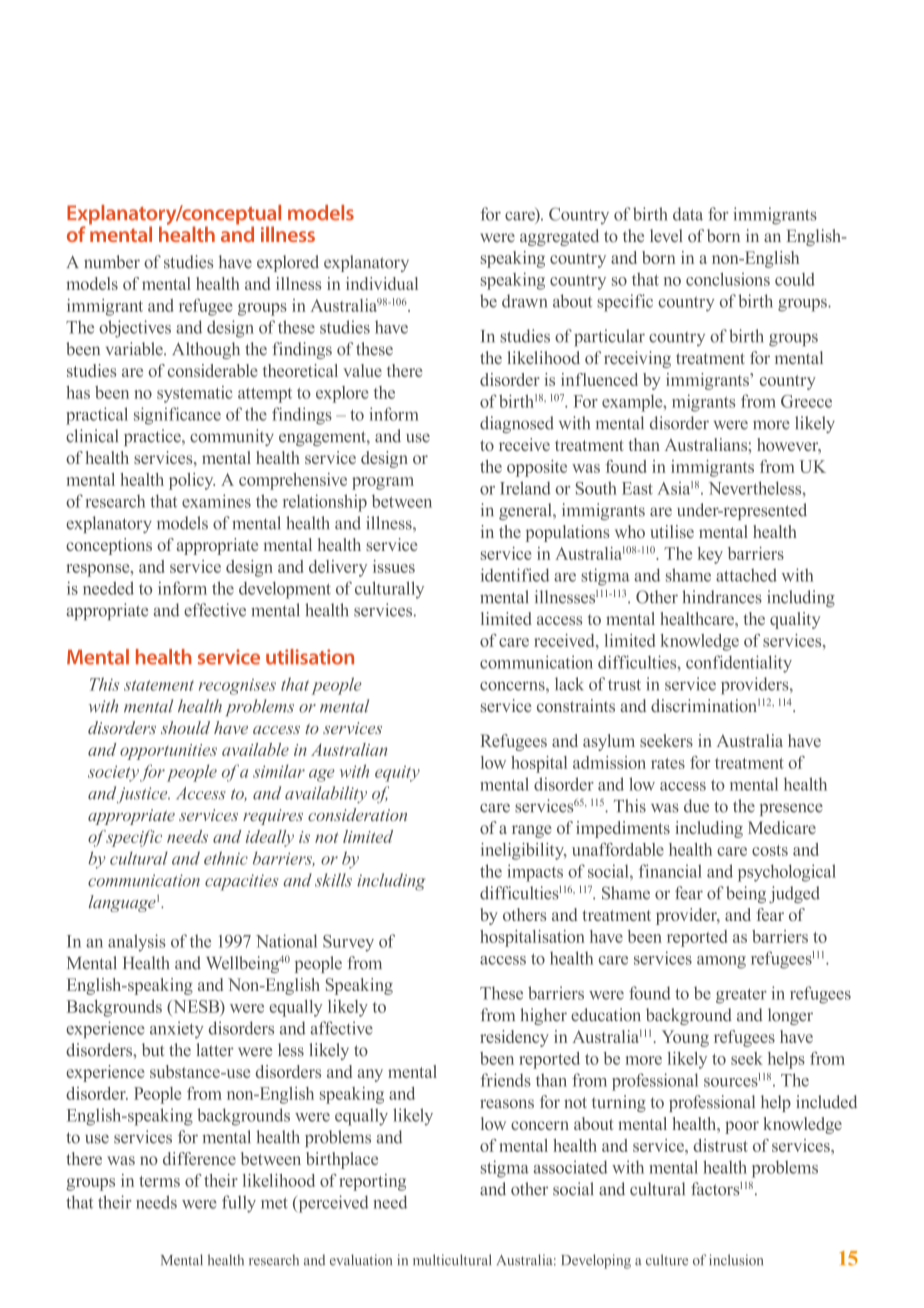 Image resolution: width=924 pixels, height=1308 pixels. What do you see at coordinates (361, 1260) in the image?
I see `evaluation` at bounding box center [361, 1260].
